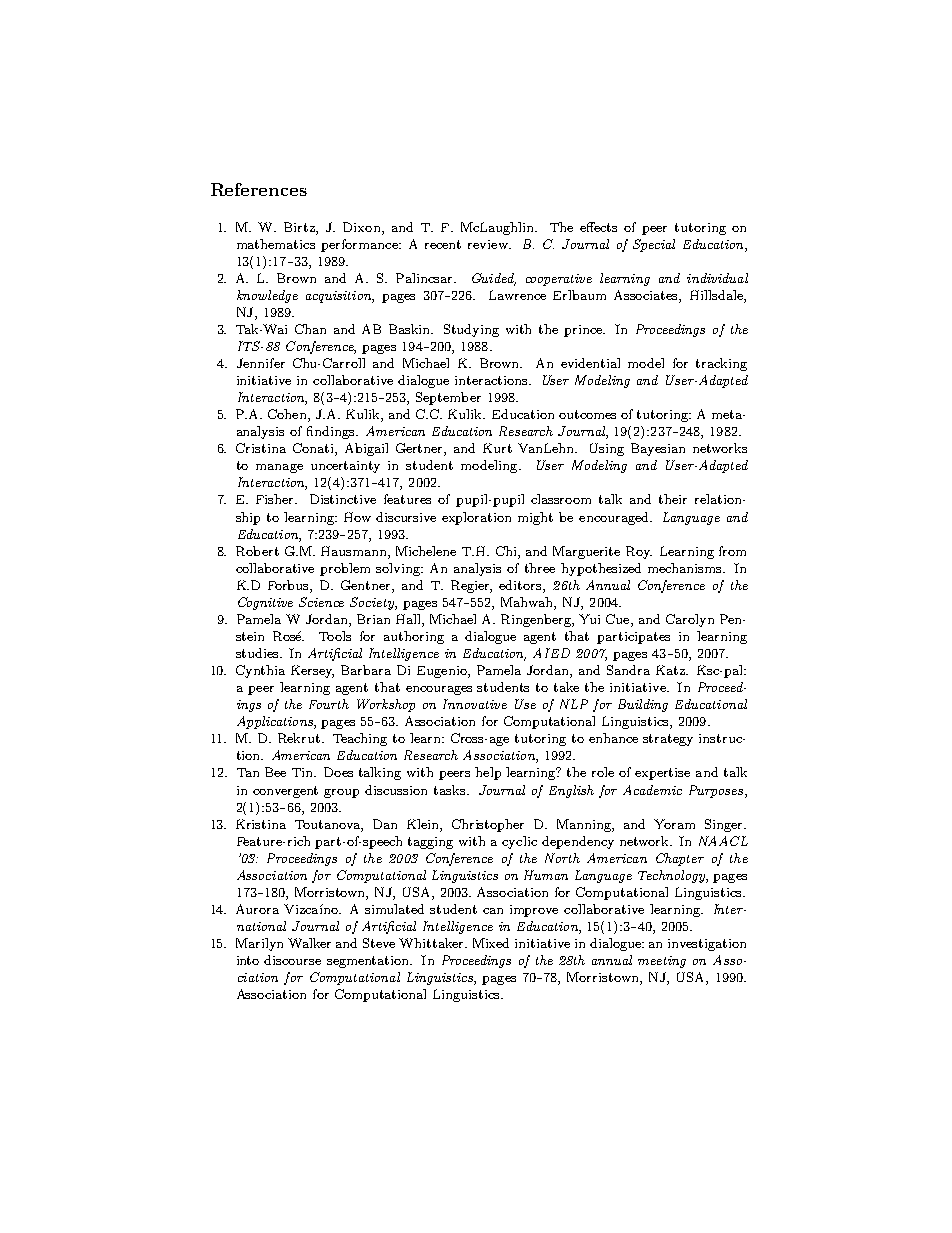 This screenshot has height=1233, width=952. Describe the element at coordinates (654, 245) in the screenshot. I see `Special` at that location.
